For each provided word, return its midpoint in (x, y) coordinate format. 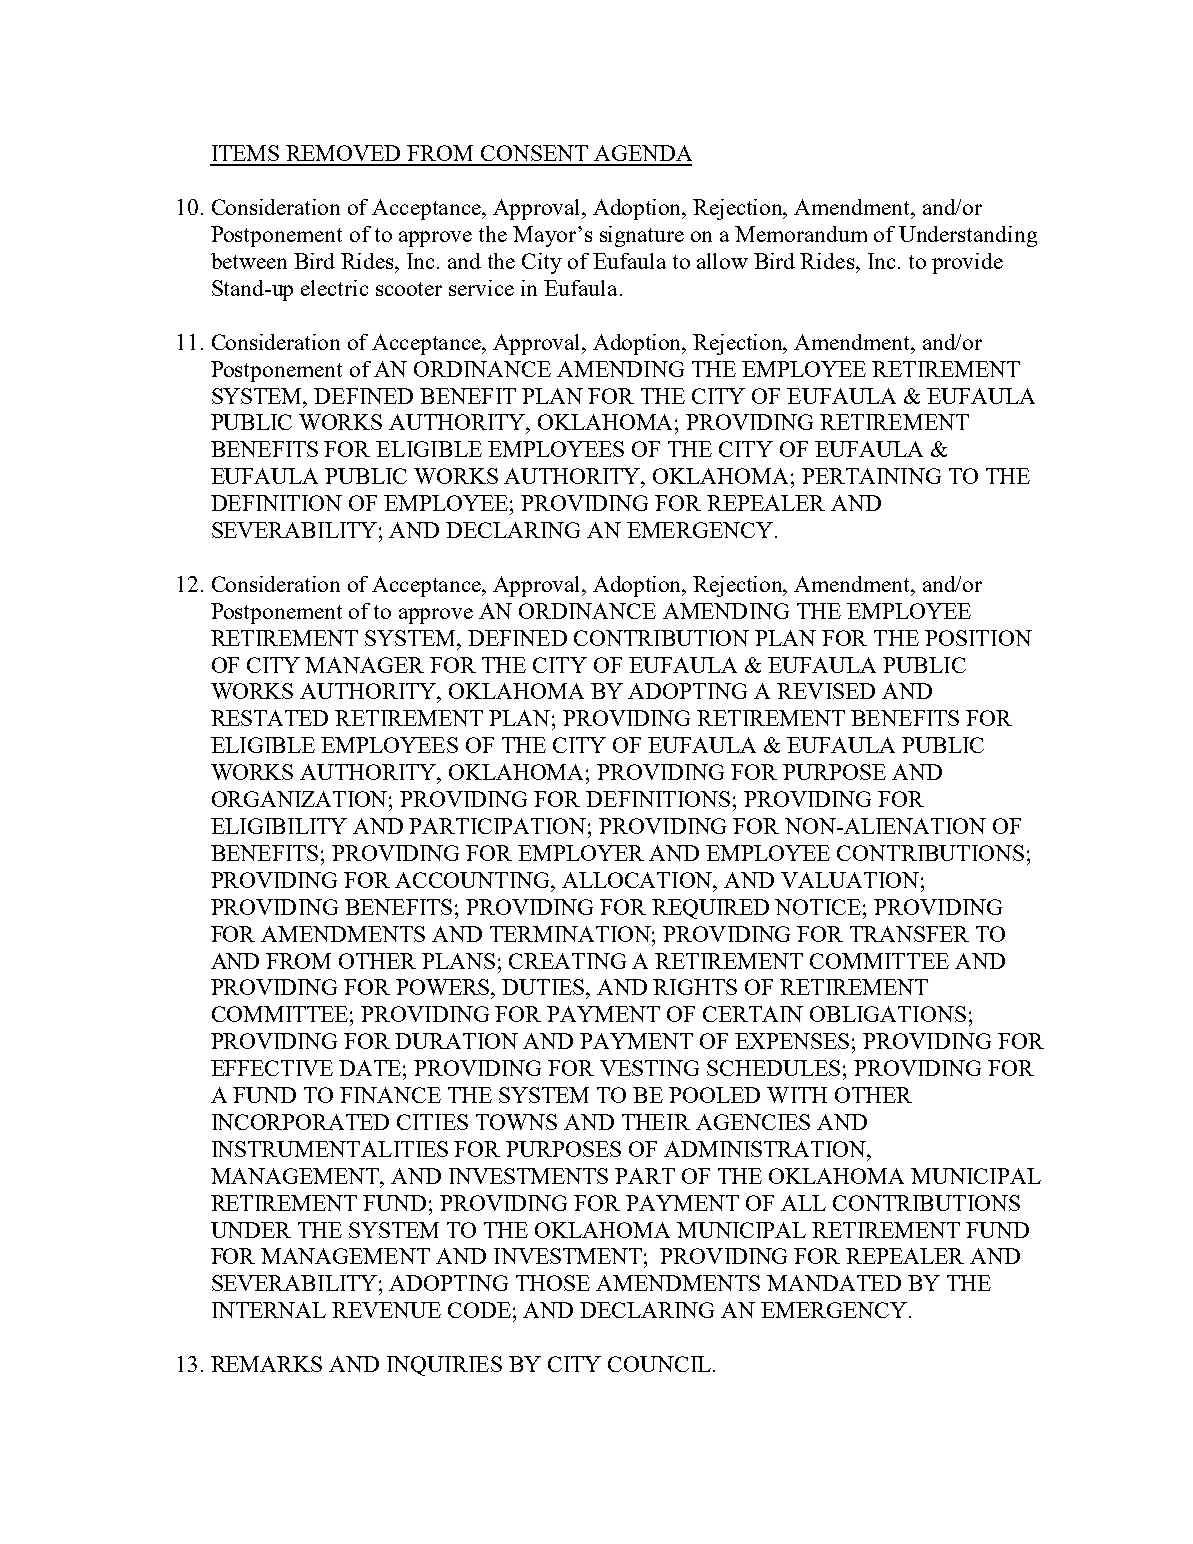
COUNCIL (661, 1364)
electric (334, 288)
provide (967, 263)
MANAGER (364, 665)
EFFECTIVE (272, 1068)
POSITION (978, 638)
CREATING (567, 961)
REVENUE (386, 1310)
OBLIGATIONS (888, 1014)
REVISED (826, 691)
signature (642, 236)
